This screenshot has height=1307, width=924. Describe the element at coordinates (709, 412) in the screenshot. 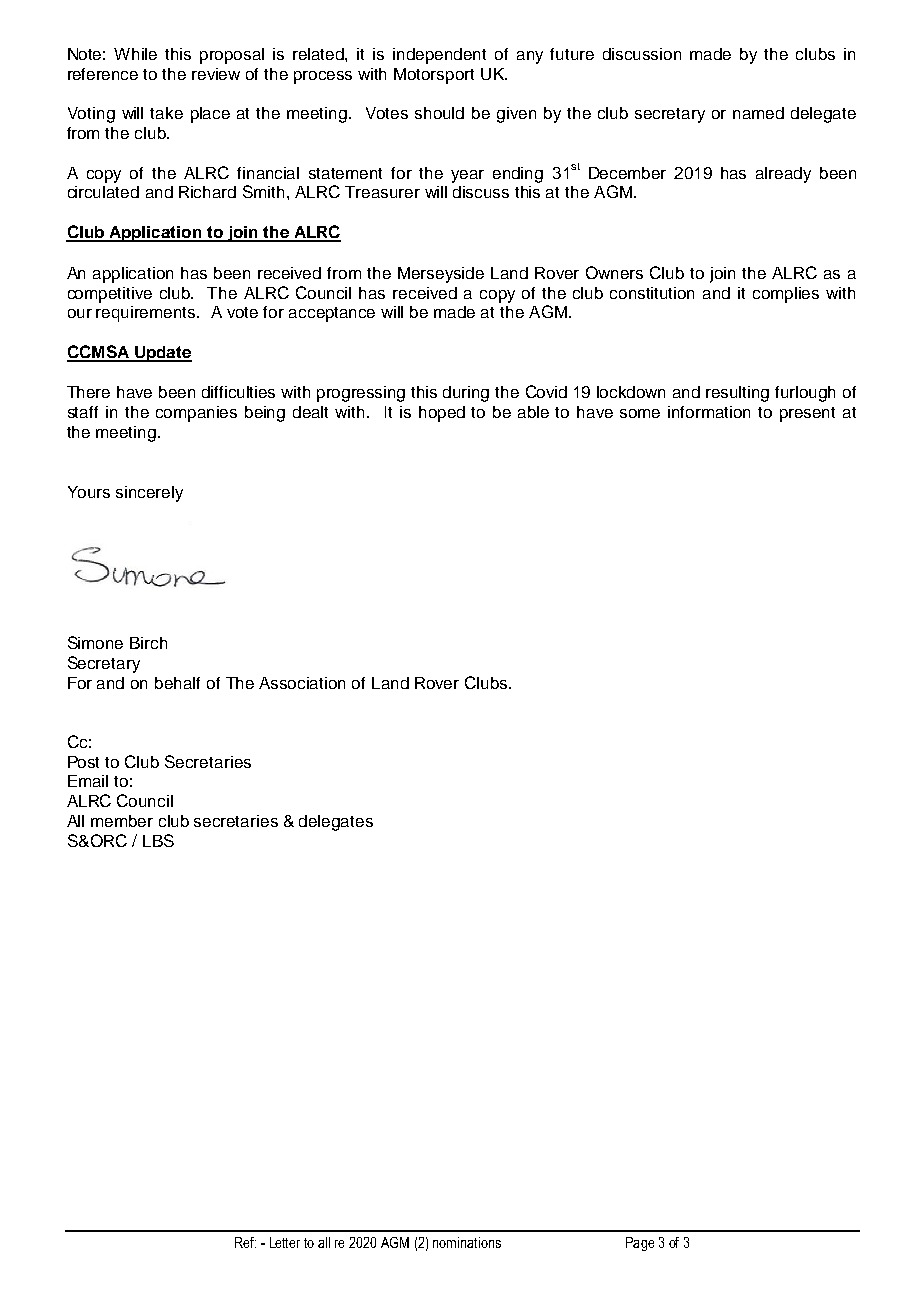

I see `information` at that location.
